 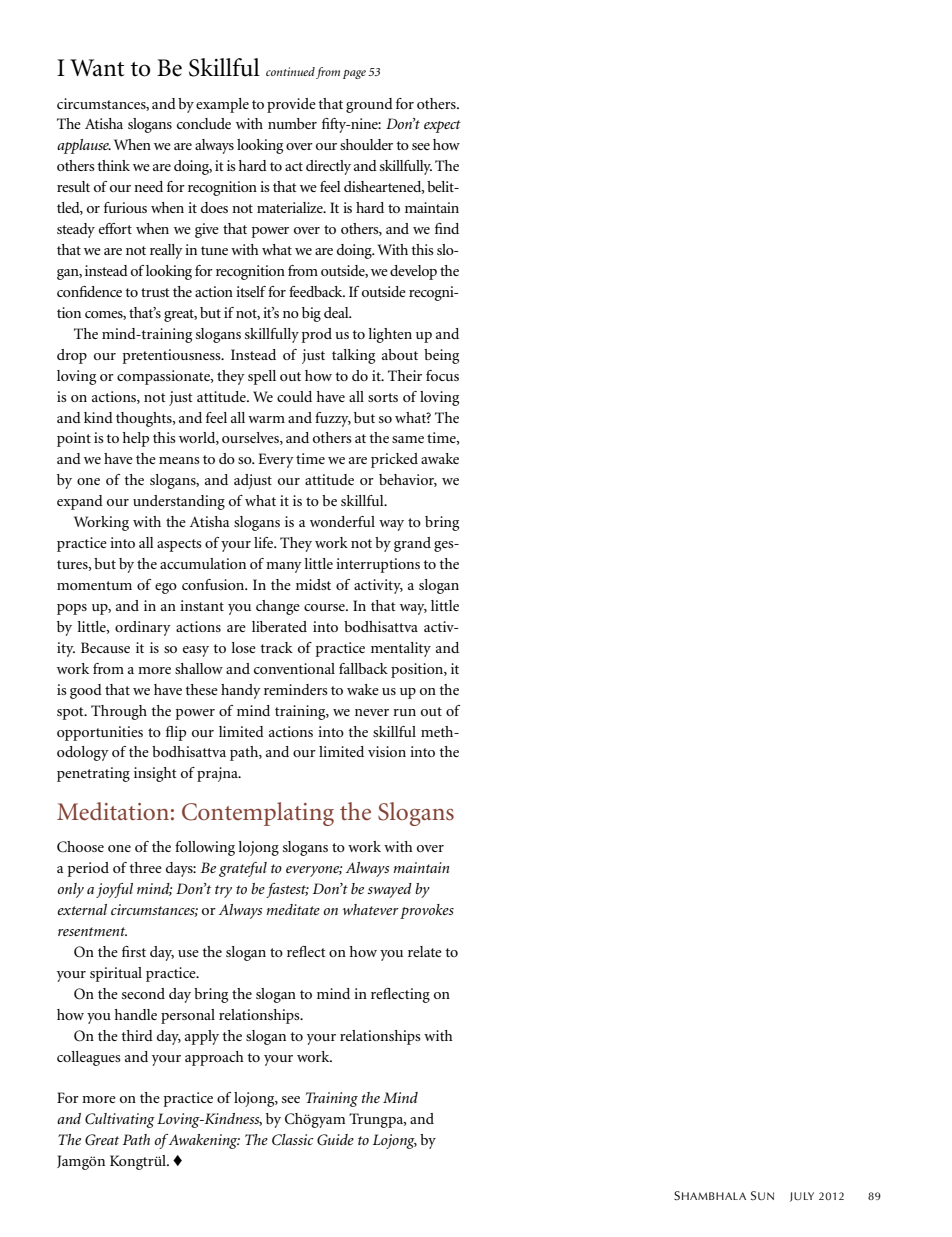 I want to click on grand, so click(x=412, y=544).
